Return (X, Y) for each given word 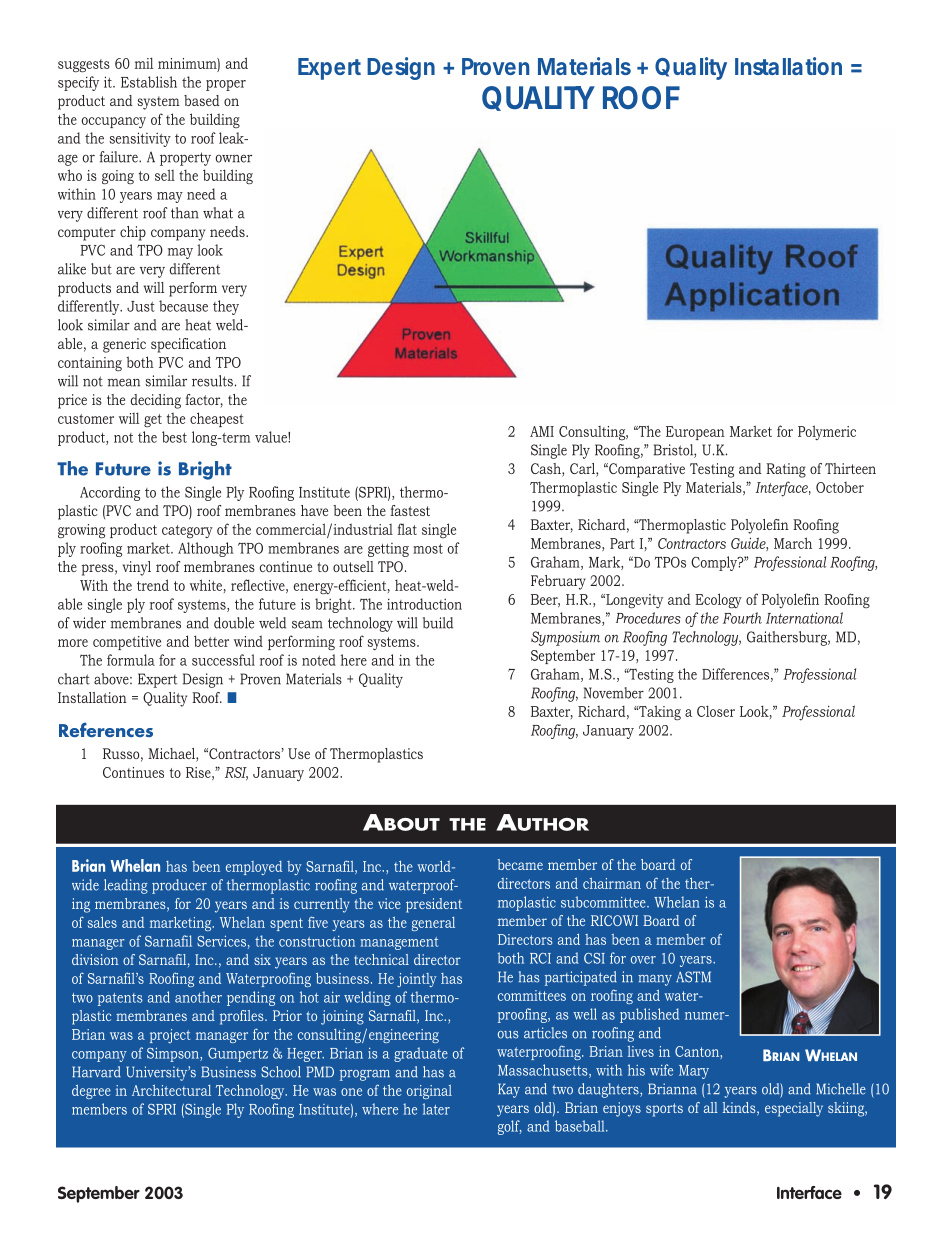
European (695, 433)
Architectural (171, 1090)
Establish (149, 82)
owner (233, 158)
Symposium (565, 638)
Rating (786, 470)
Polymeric (827, 432)
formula (131, 660)
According (110, 493)
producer (179, 886)
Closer (716, 711)
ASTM (693, 977)
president (434, 905)
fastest (410, 510)
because (183, 306)
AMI (542, 431)
